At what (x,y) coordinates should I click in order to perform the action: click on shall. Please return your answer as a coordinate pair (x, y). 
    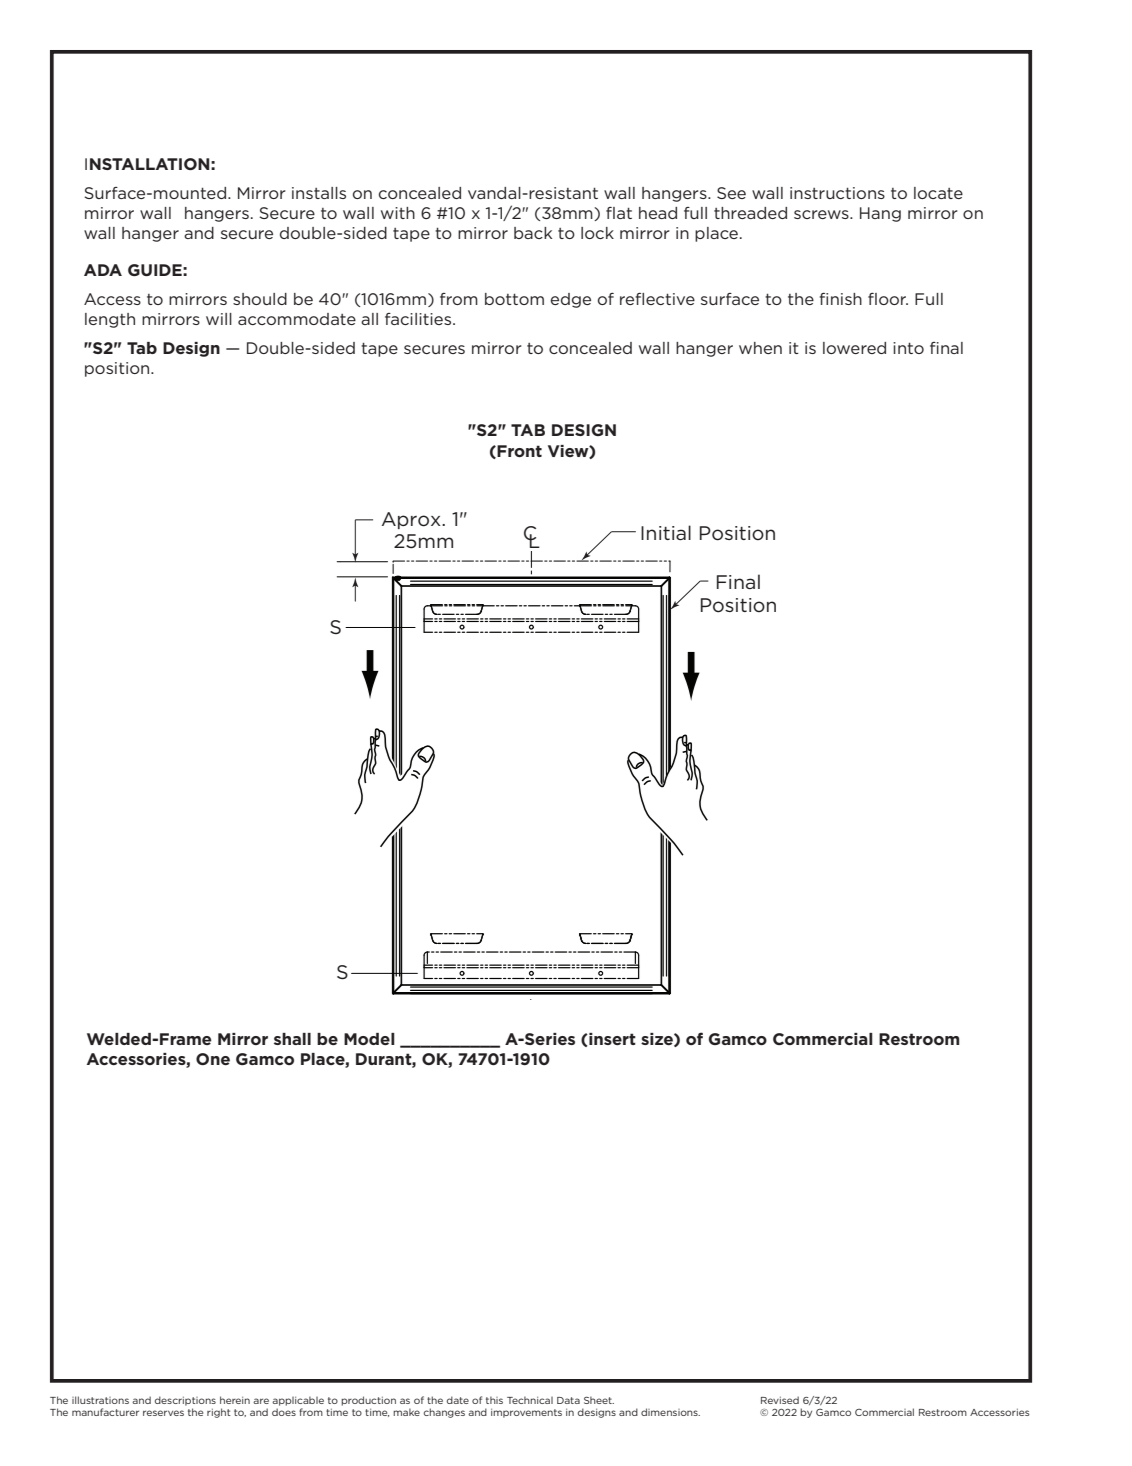
    Looking at the image, I should click on (292, 1039).
